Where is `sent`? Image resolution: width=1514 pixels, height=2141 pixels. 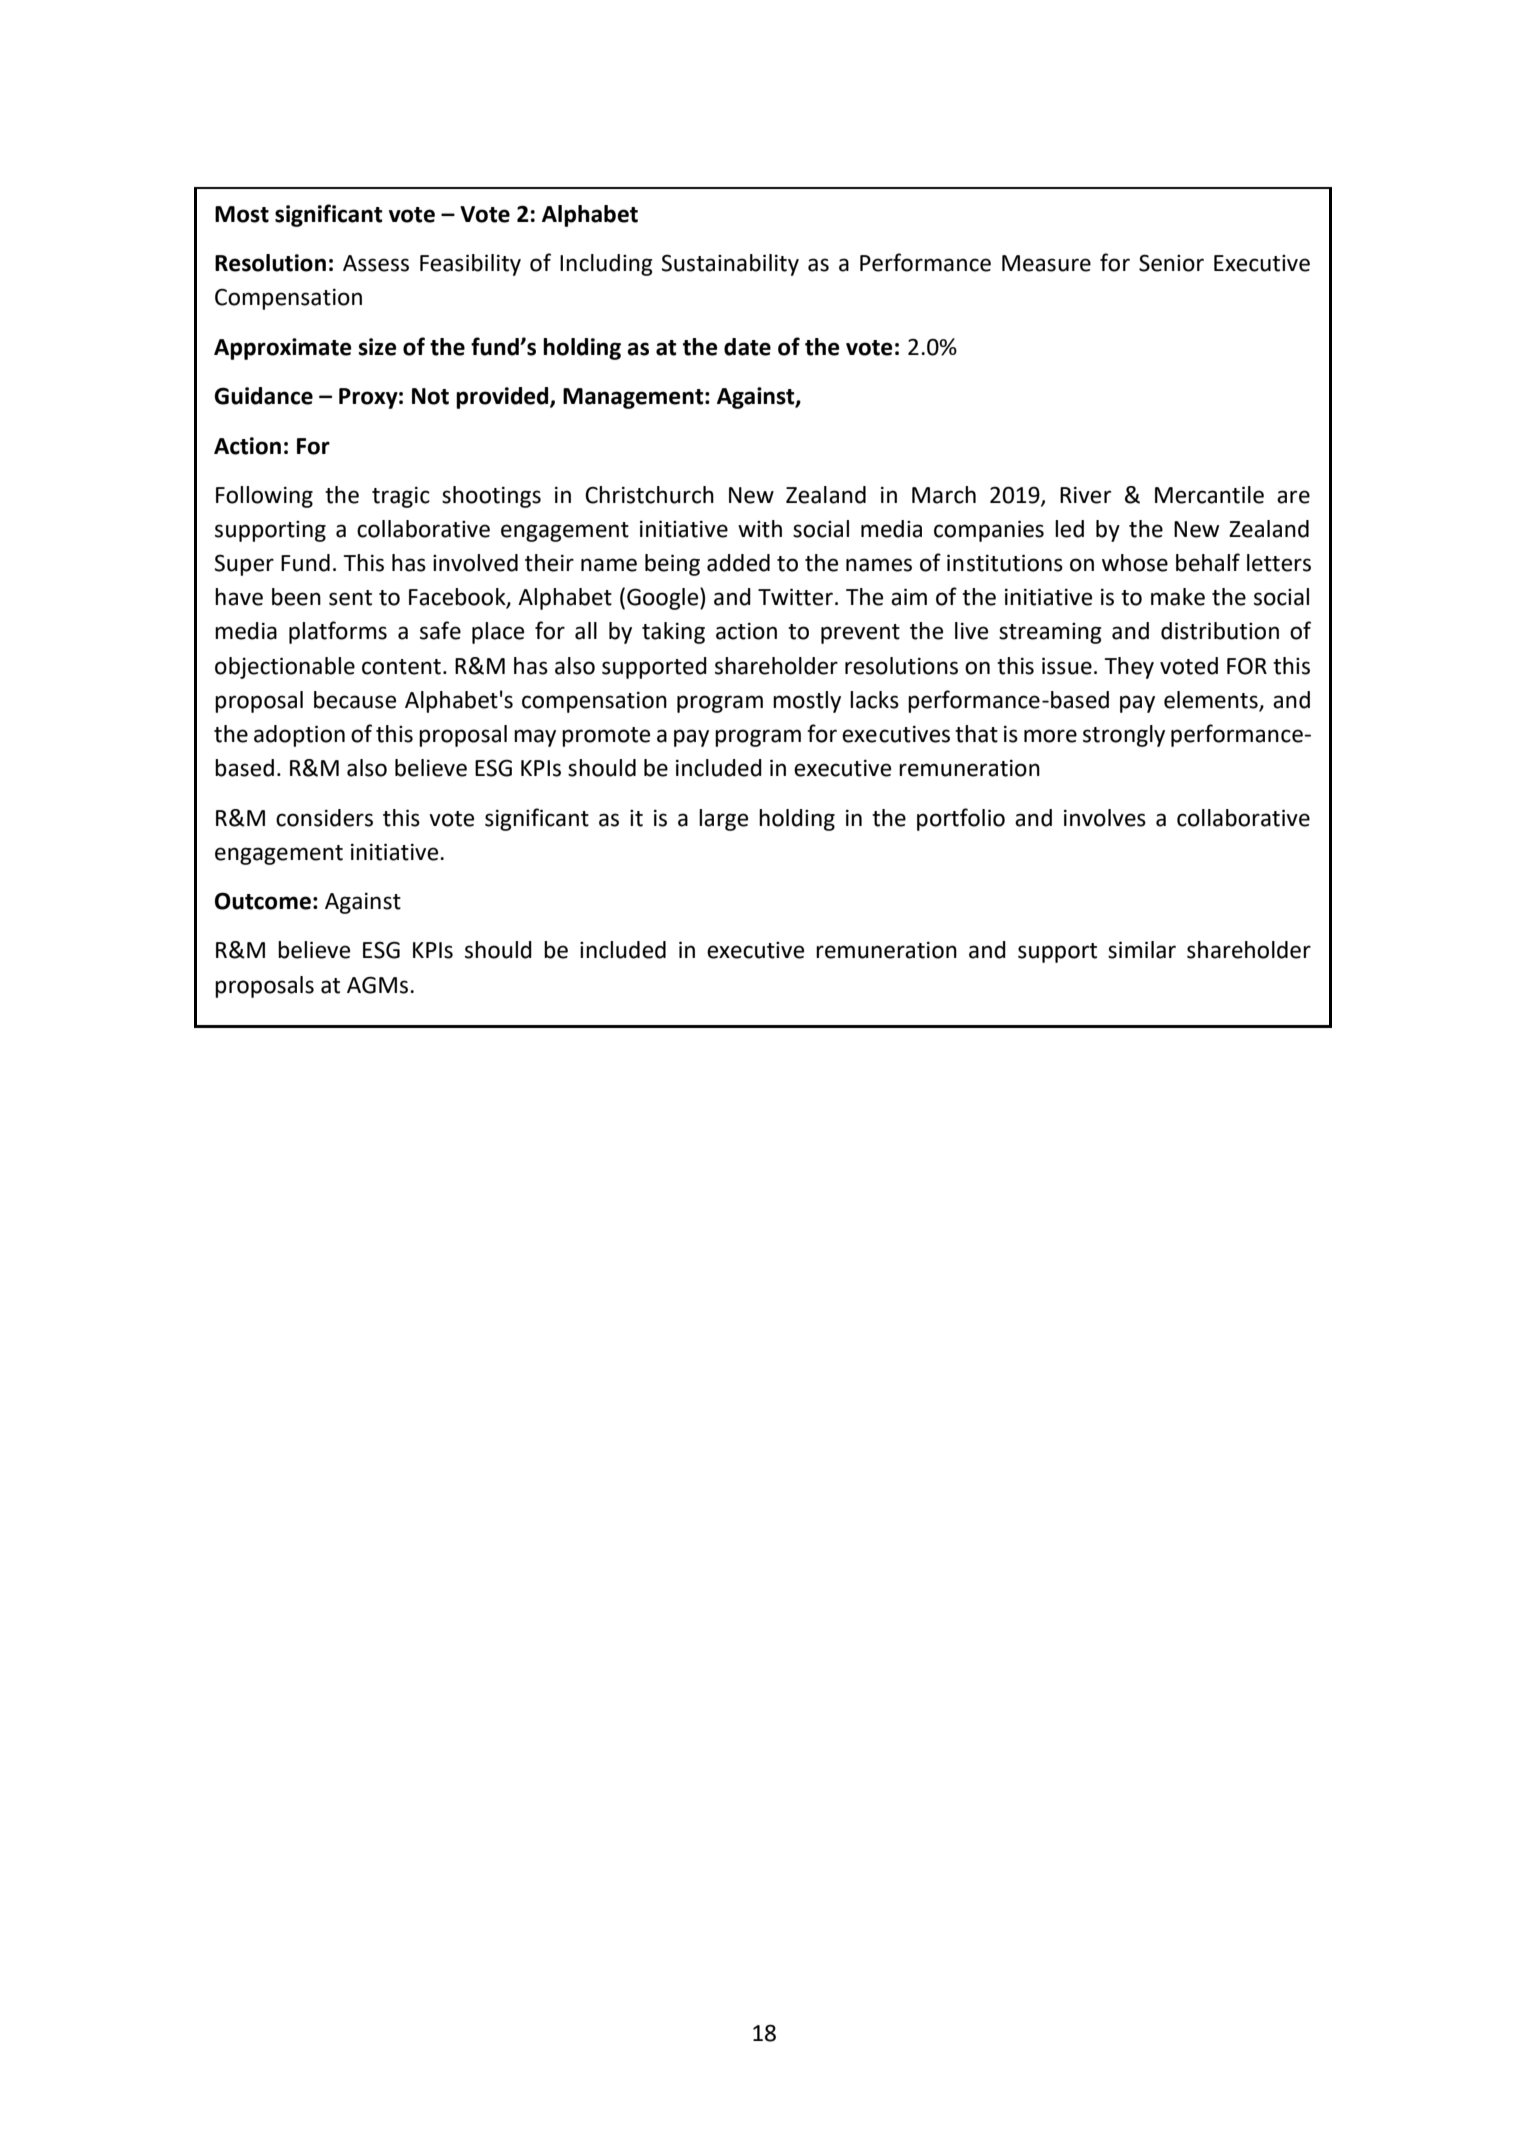 sent is located at coordinates (350, 598).
